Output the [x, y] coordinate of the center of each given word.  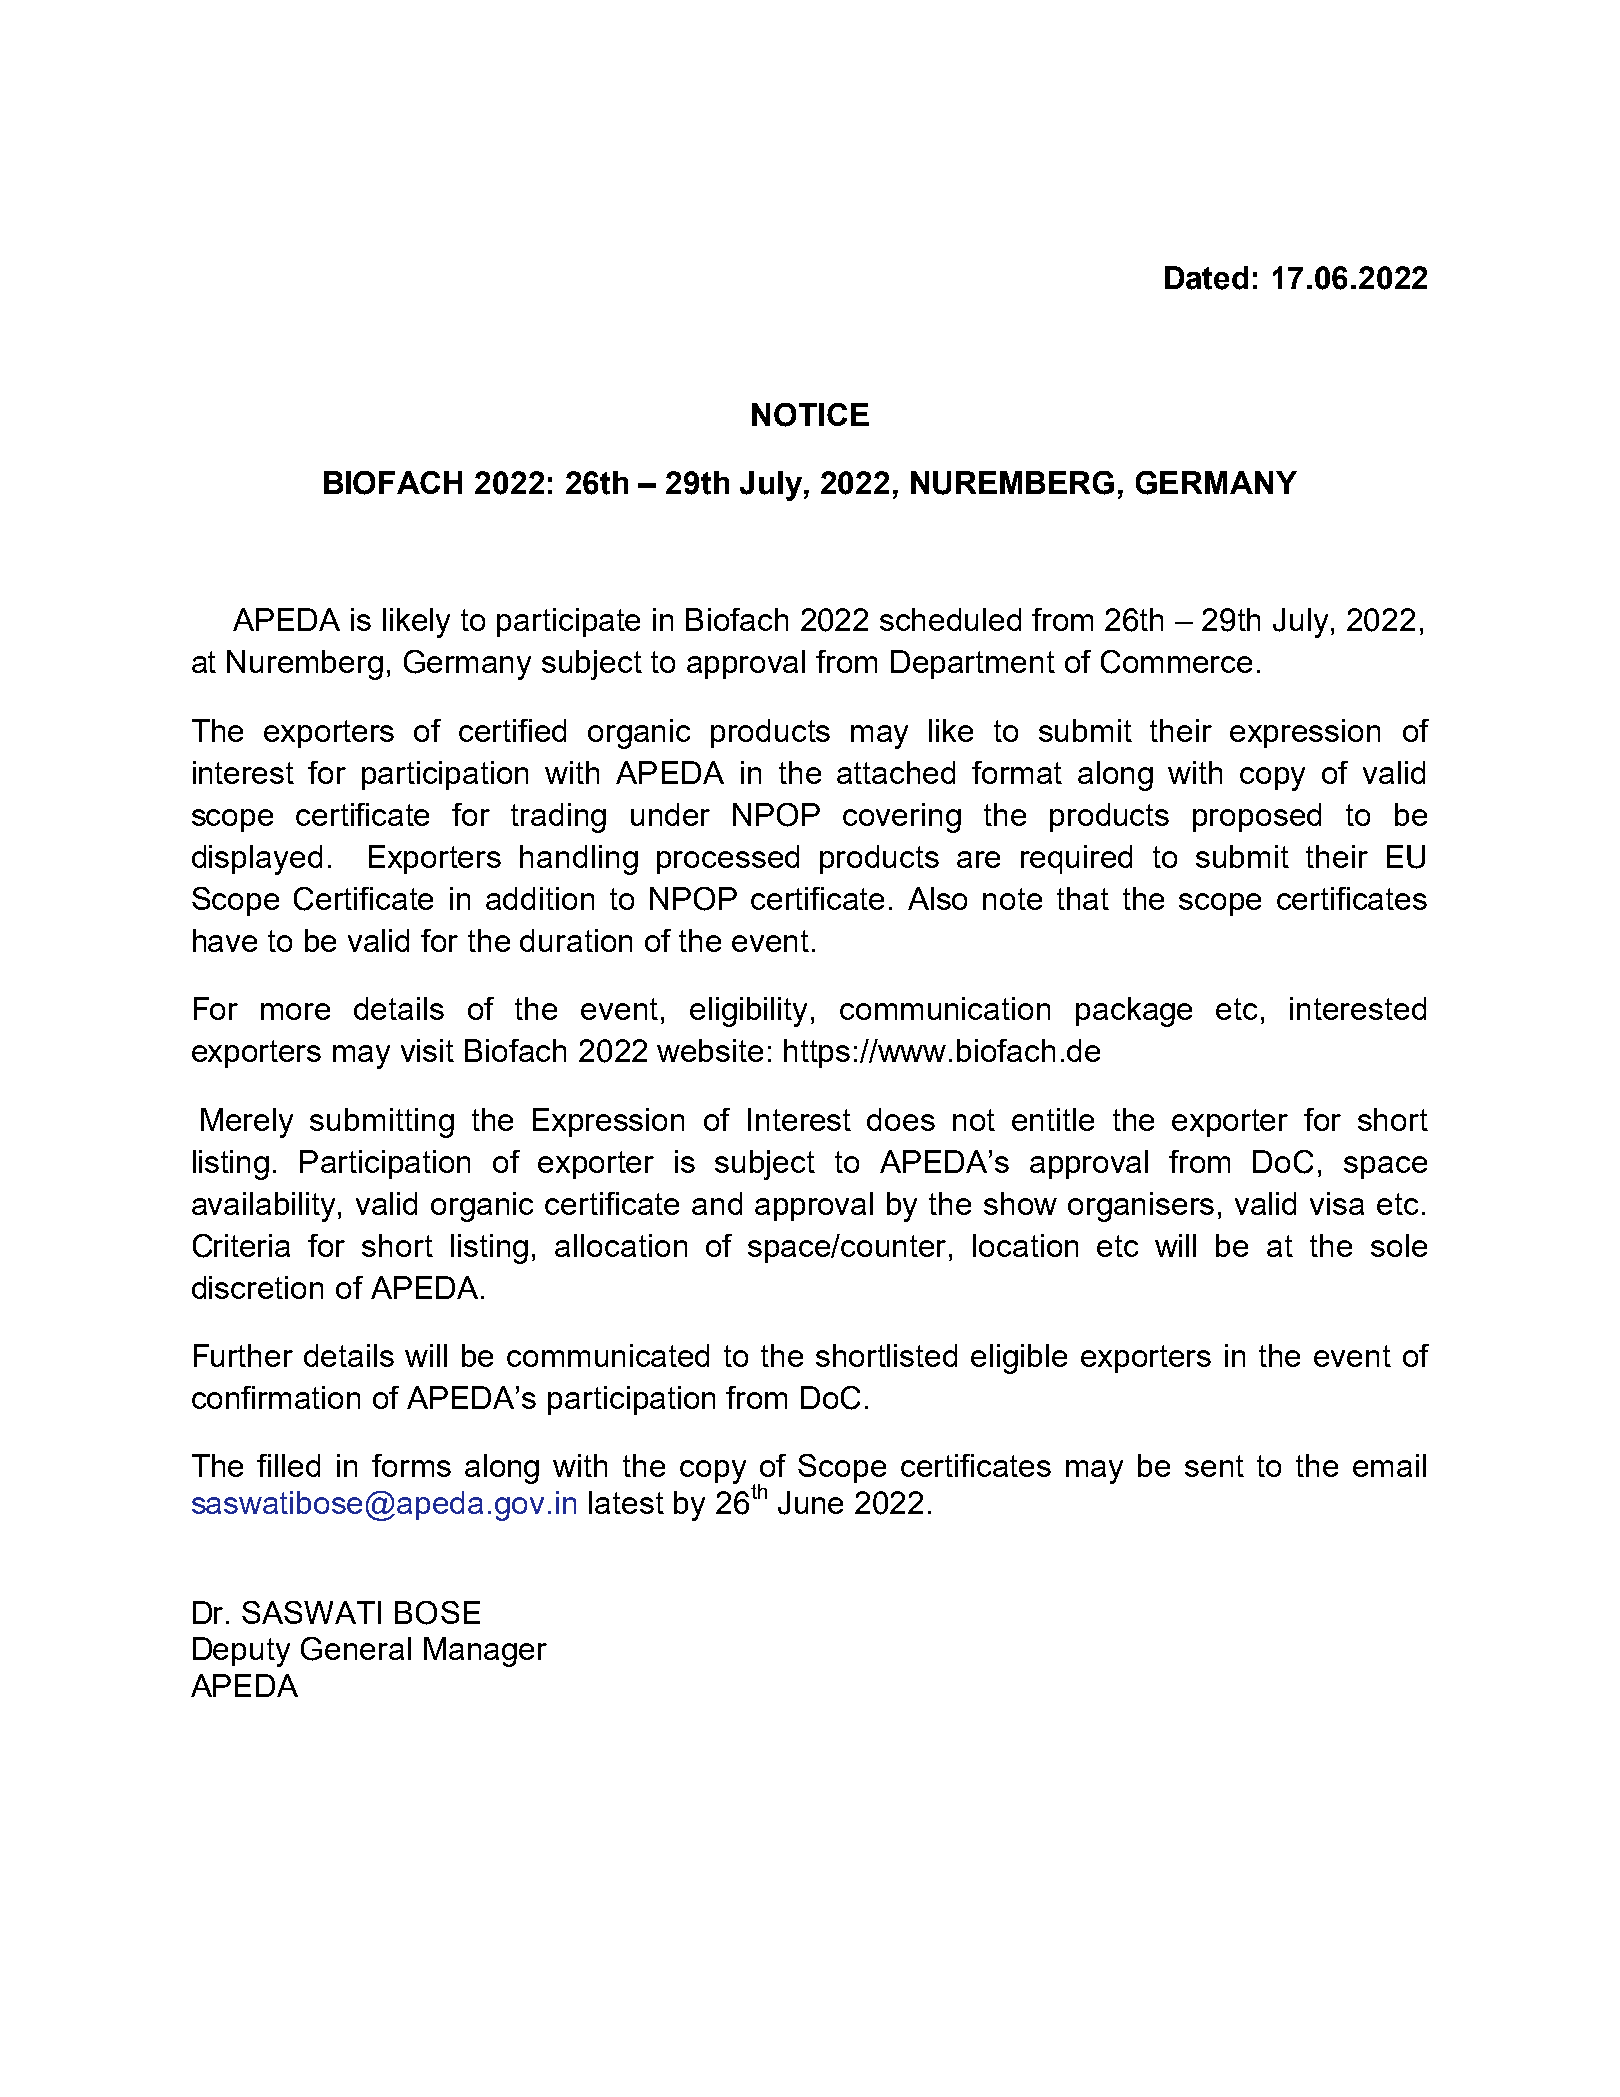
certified [512, 730]
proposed [1257, 817]
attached [896, 772]
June [810, 1503]
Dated [1206, 278]
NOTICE [810, 415]
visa [1337, 1203]
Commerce [1176, 662]
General [356, 1649]
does [901, 1119]
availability [265, 1207]
